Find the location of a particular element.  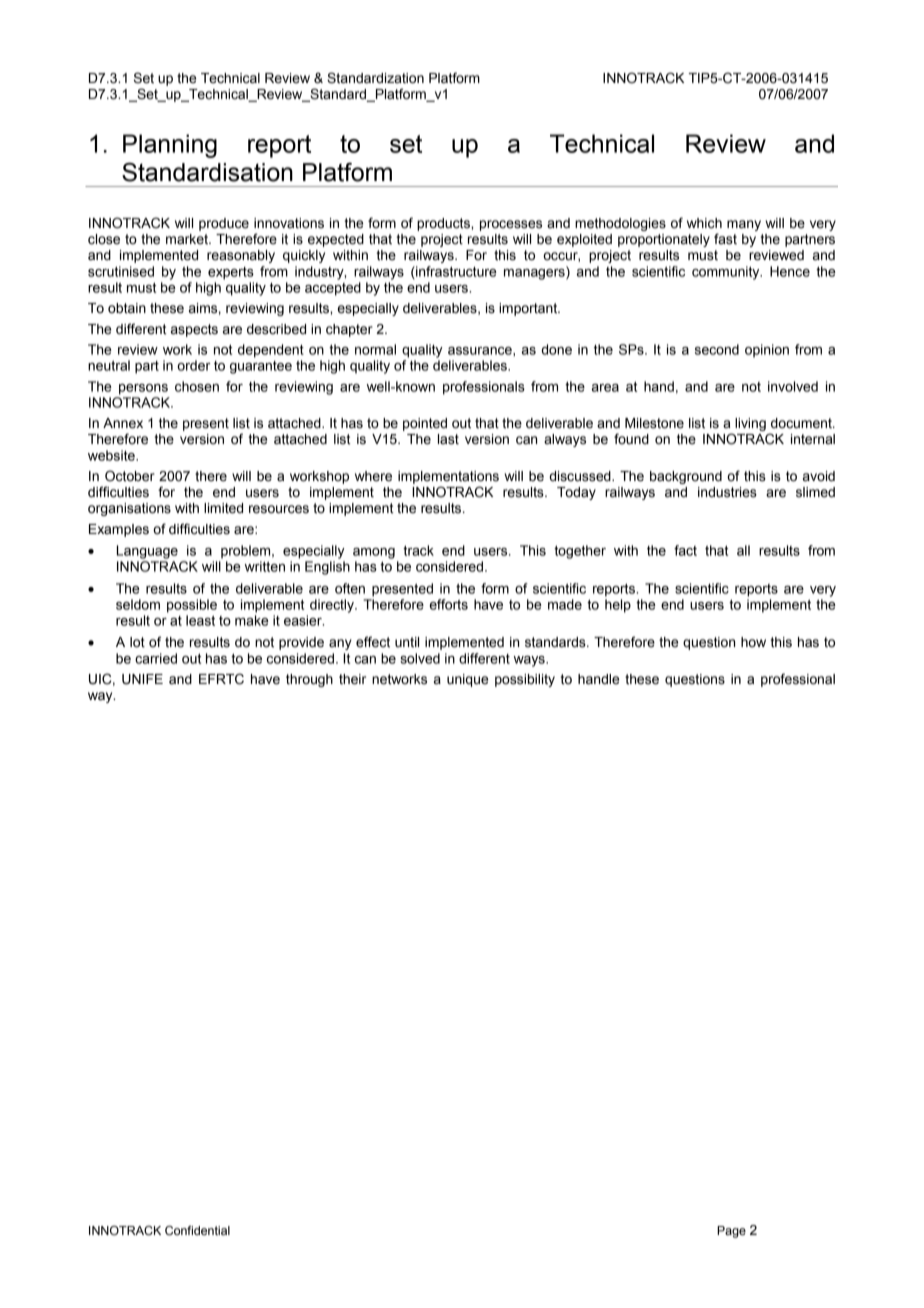

many is located at coordinates (744, 225).
